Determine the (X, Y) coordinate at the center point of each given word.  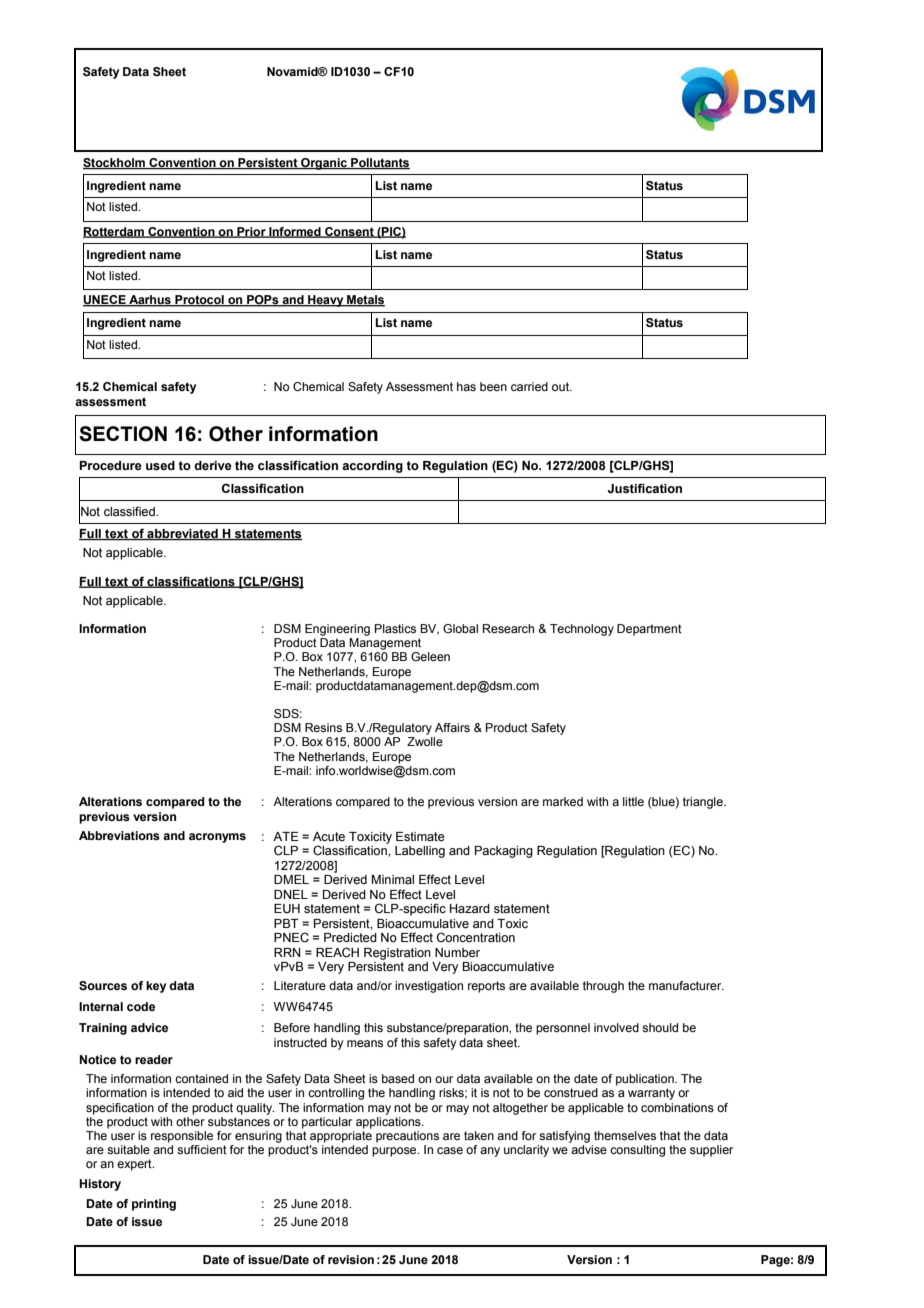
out (561, 386)
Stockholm (115, 164)
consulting (637, 1151)
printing (154, 1205)
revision (351, 1259)
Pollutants (379, 164)
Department (649, 630)
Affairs (452, 727)
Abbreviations (119, 835)
